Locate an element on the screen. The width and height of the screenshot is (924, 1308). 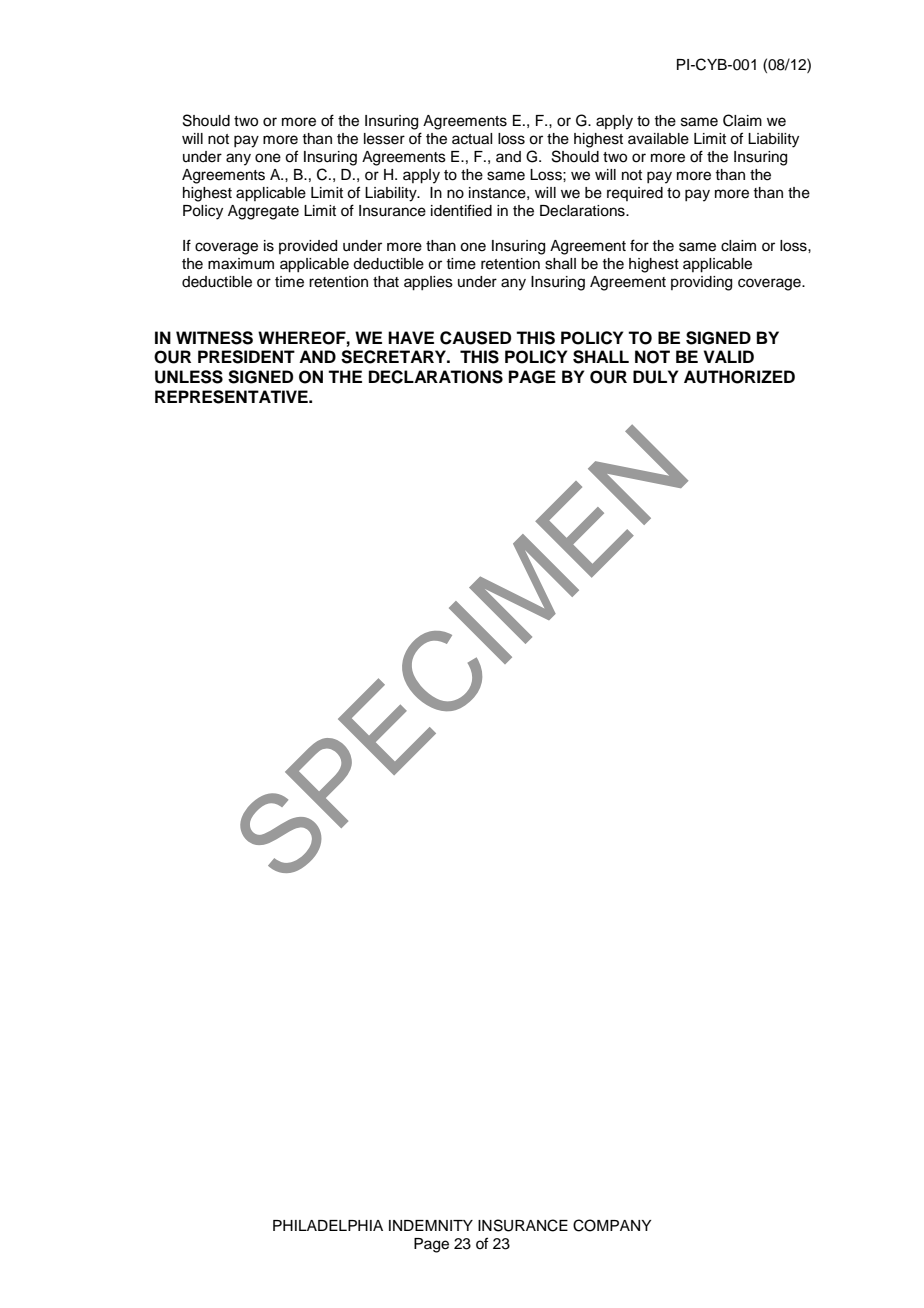
PHILADELPHIA is located at coordinates (328, 1225).
